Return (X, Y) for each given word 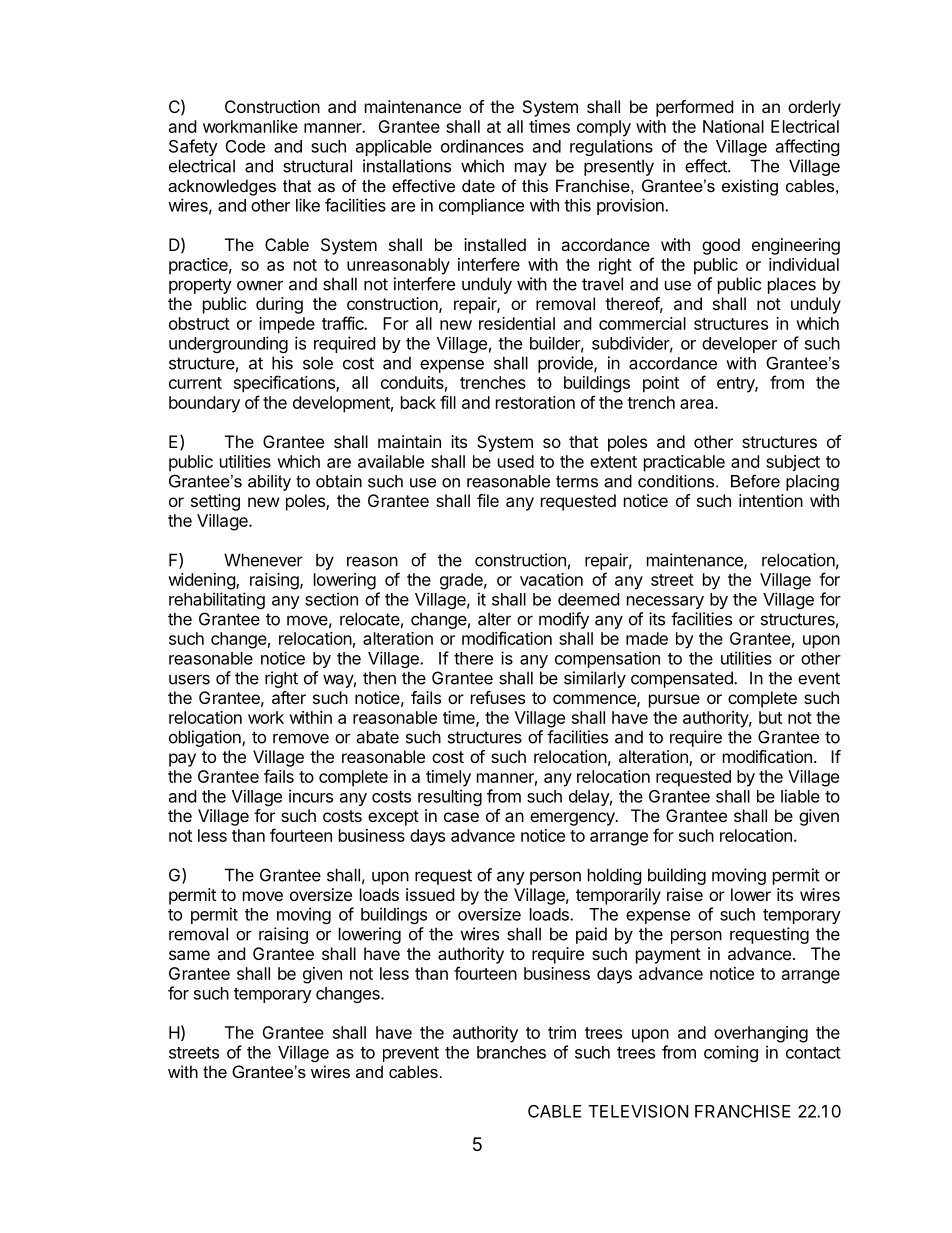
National (733, 126)
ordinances (482, 146)
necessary (665, 602)
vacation (551, 579)
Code (245, 146)
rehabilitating (217, 600)
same (189, 955)
